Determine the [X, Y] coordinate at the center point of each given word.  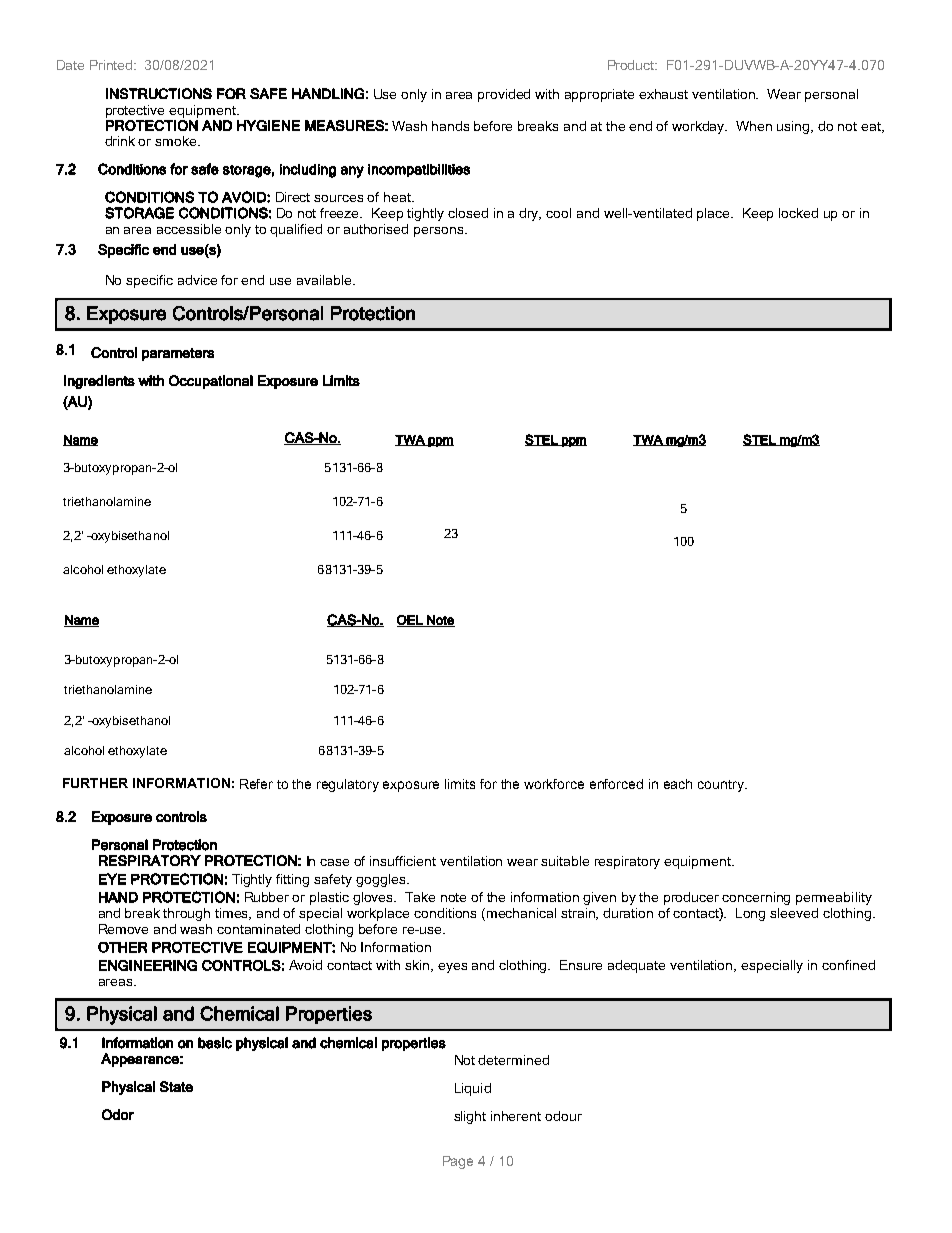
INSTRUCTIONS [159, 93]
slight [470, 1117]
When [754, 126]
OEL [411, 621]
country [722, 786]
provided [504, 95]
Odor [118, 1114]
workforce [554, 784]
